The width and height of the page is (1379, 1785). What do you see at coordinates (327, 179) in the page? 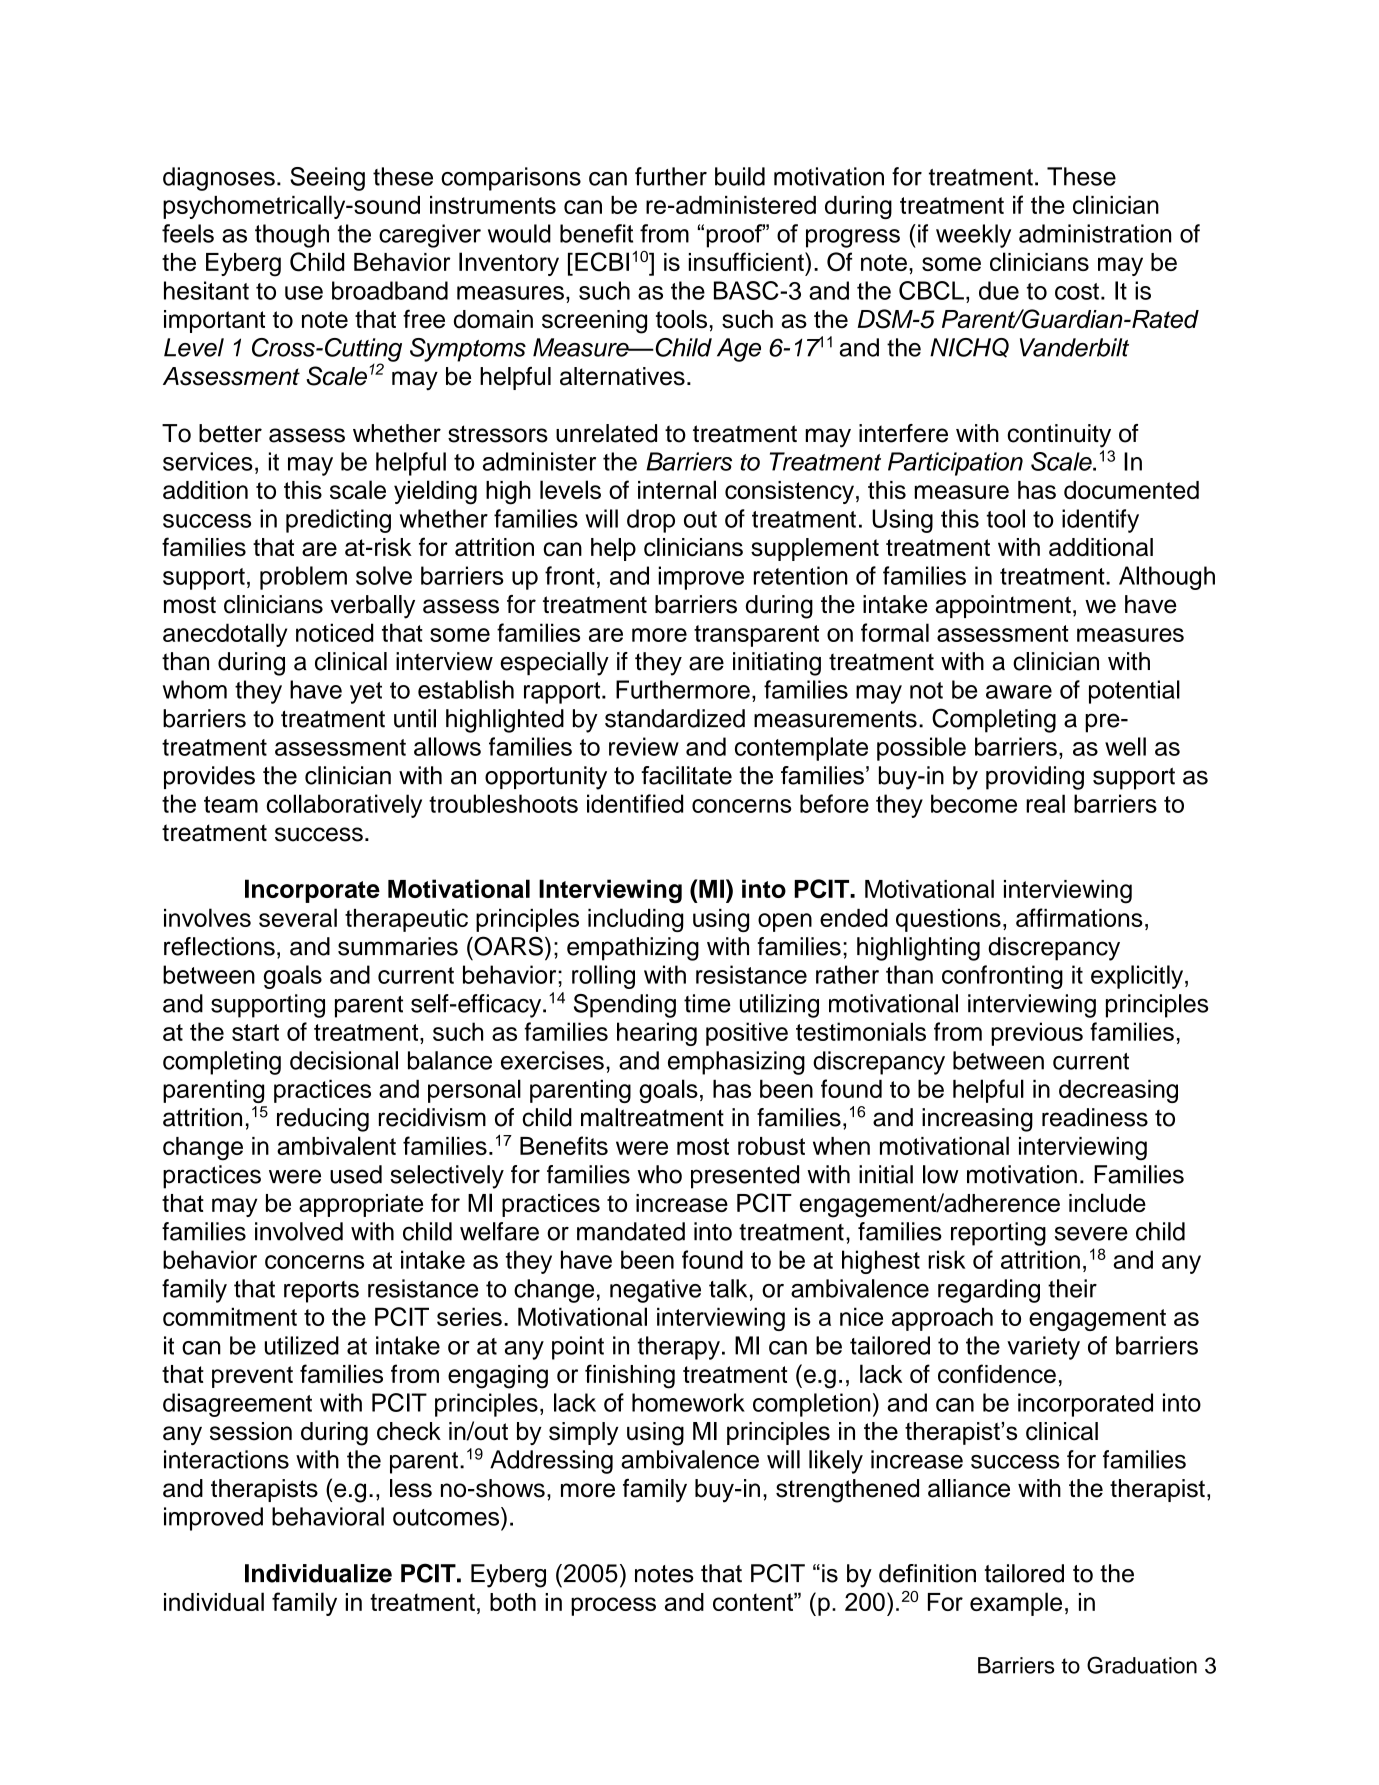
I see `Seeing` at bounding box center [327, 179].
